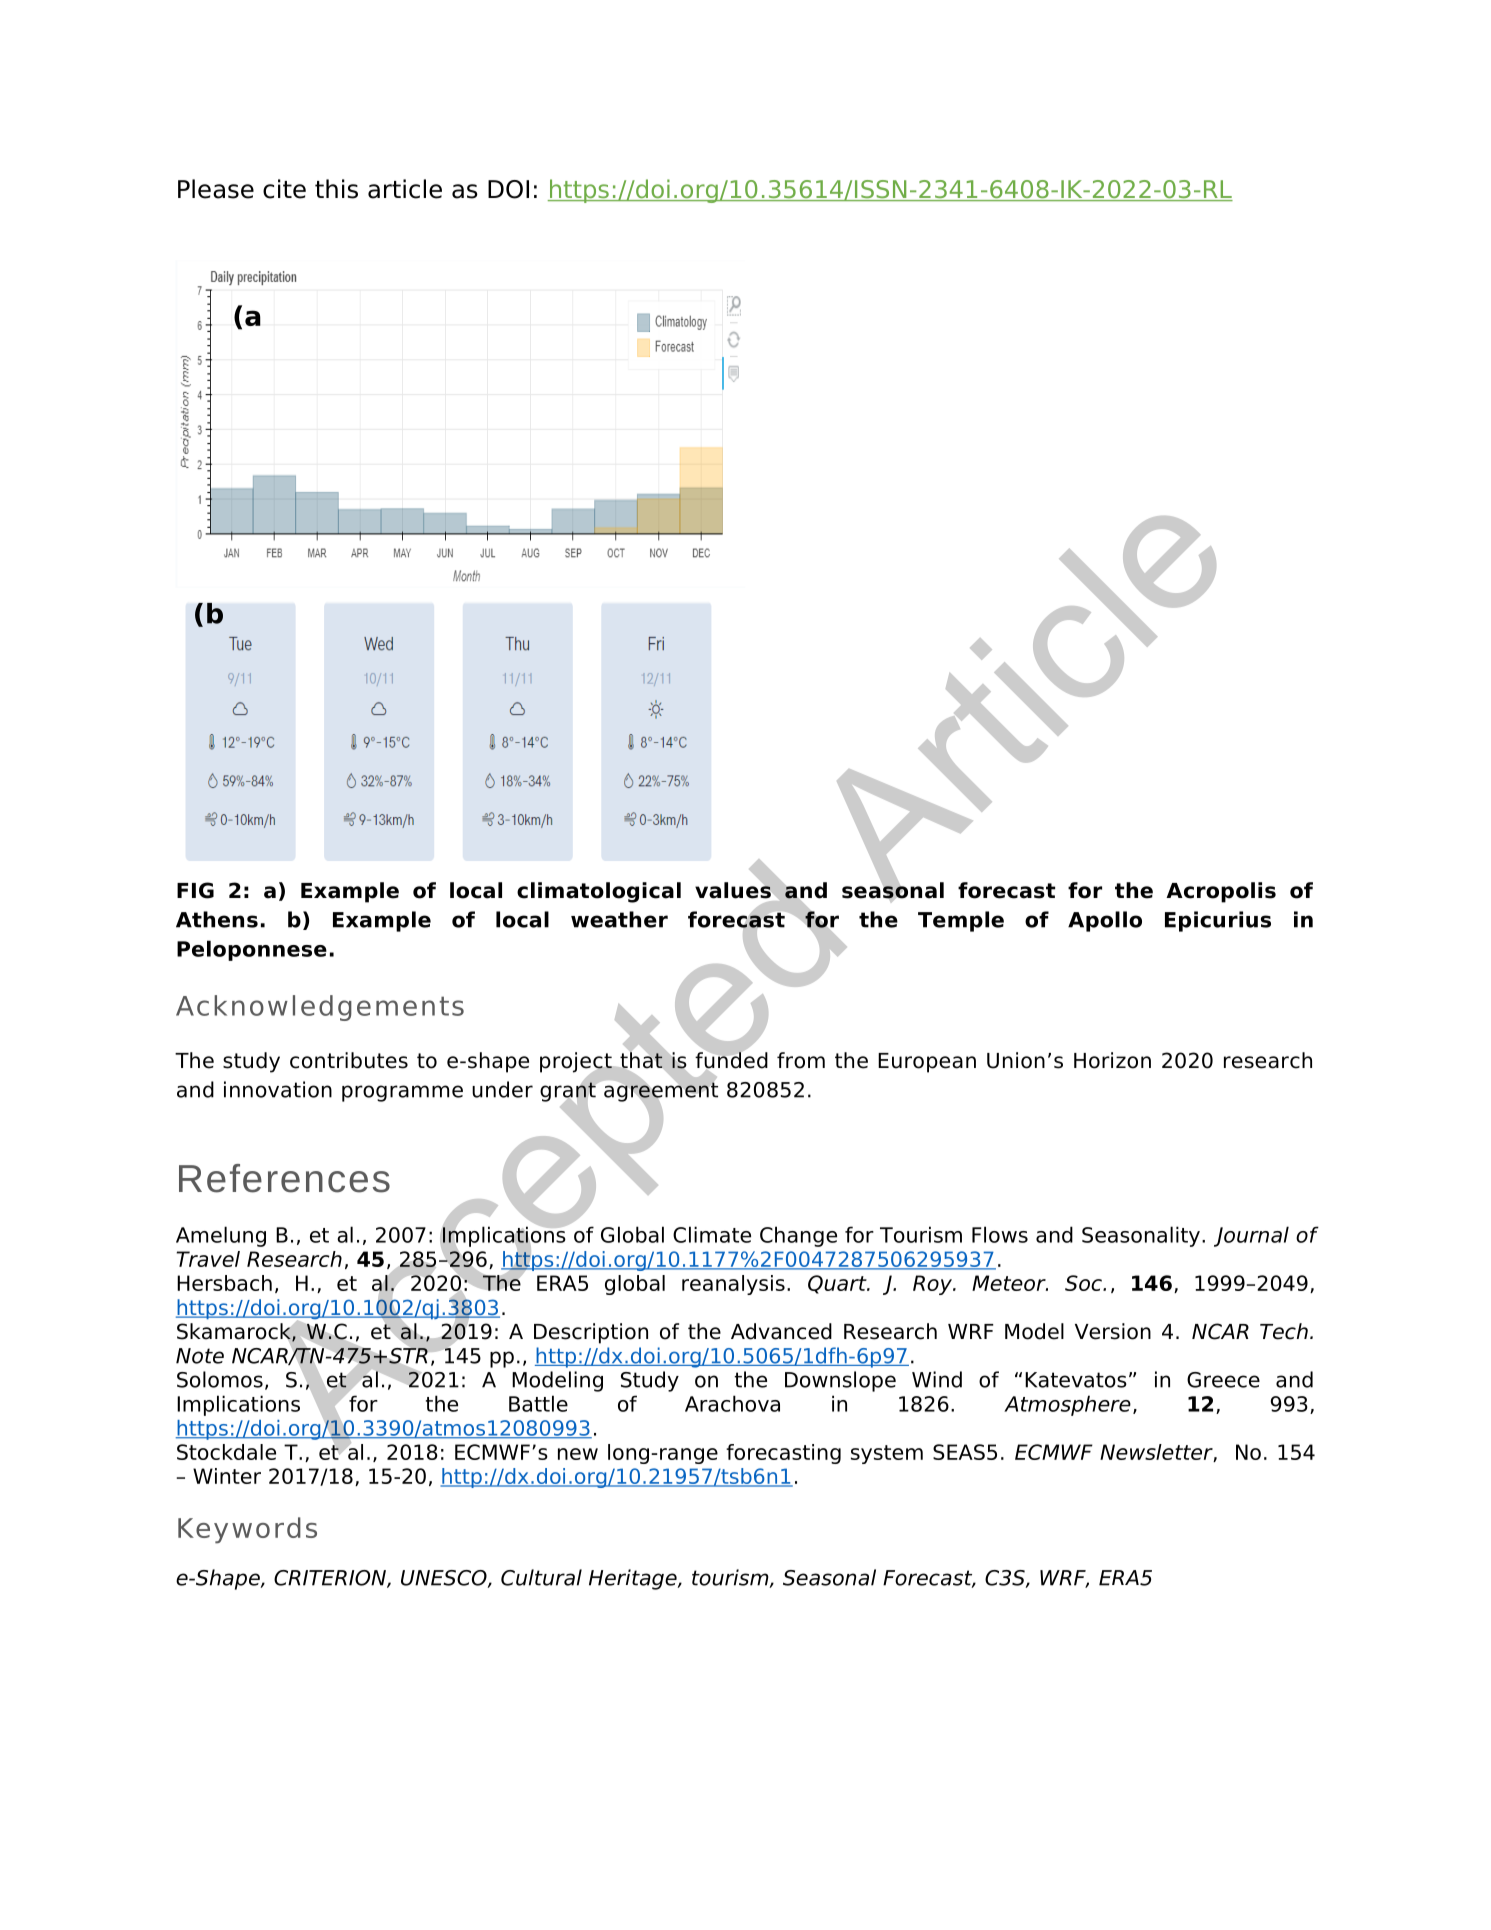 The height and width of the screenshot is (1930, 1491). What do you see at coordinates (619, 919) in the screenshot?
I see `weather` at bounding box center [619, 919].
